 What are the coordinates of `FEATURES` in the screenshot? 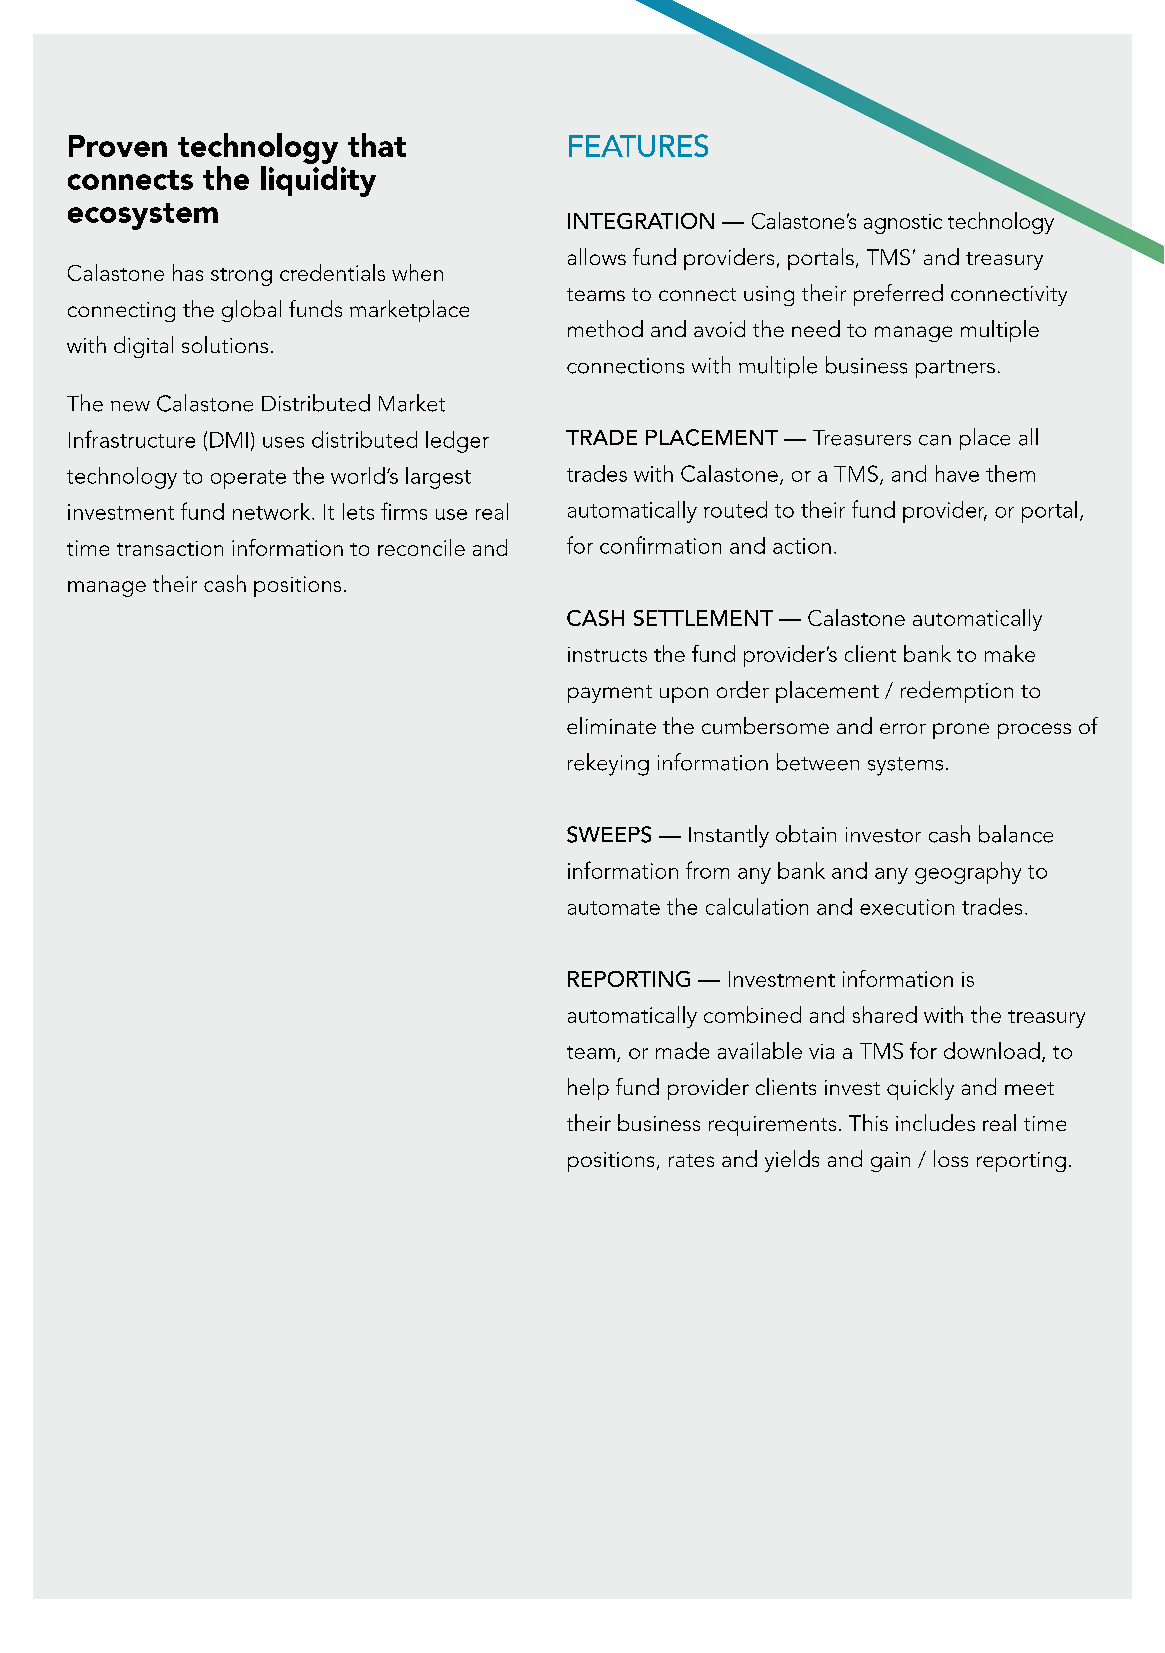 It's located at (638, 145).
